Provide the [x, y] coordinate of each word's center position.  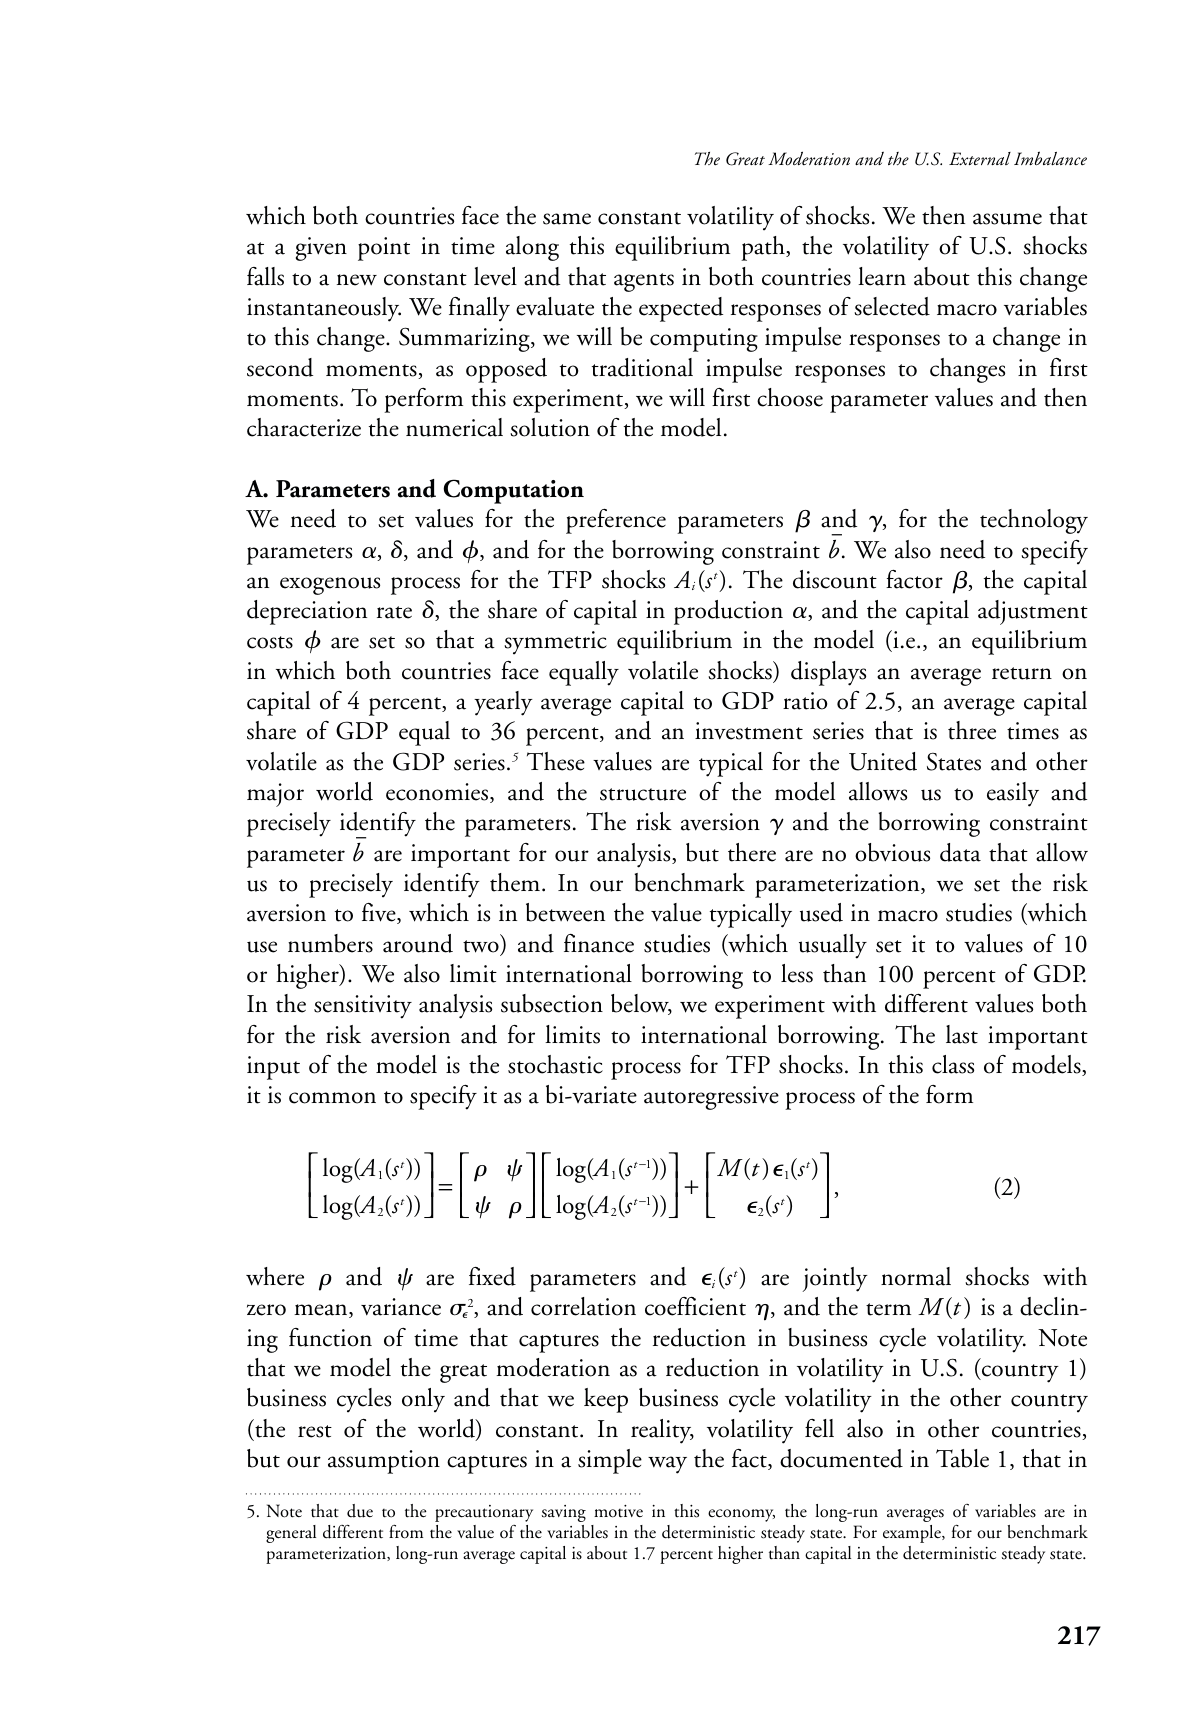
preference [616, 521]
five [380, 913]
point [384, 249]
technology [1034, 521]
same [567, 219]
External [980, 159]
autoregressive [711, 1098]
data [960, 852]
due [360, 1511]
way [667, 1465]
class [953, 1064]
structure [643, 794]
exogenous [330, 586]
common [332, 1098]
